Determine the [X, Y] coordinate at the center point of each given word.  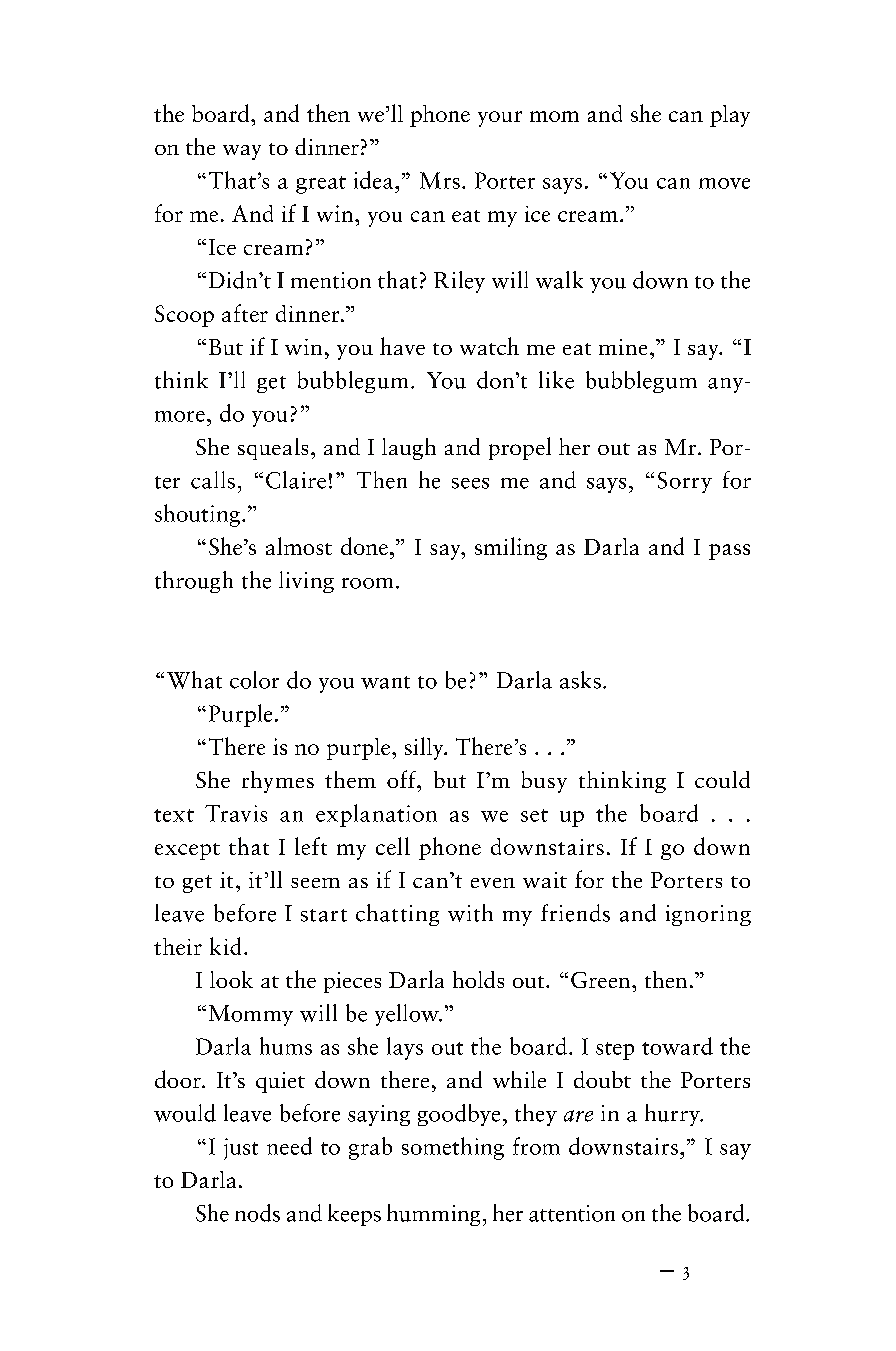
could [722, 779]
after [245, 313]
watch [489, 346]
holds [478, 979]
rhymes [278, 782]
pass [729, 552]
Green [602, 980]
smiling [511, 548]
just [241, 1149]
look [231, 979]
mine [623, 347]
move [724, 183]
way [242, 152]
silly [425, 748]
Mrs [440, 180]
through [194, 582]
